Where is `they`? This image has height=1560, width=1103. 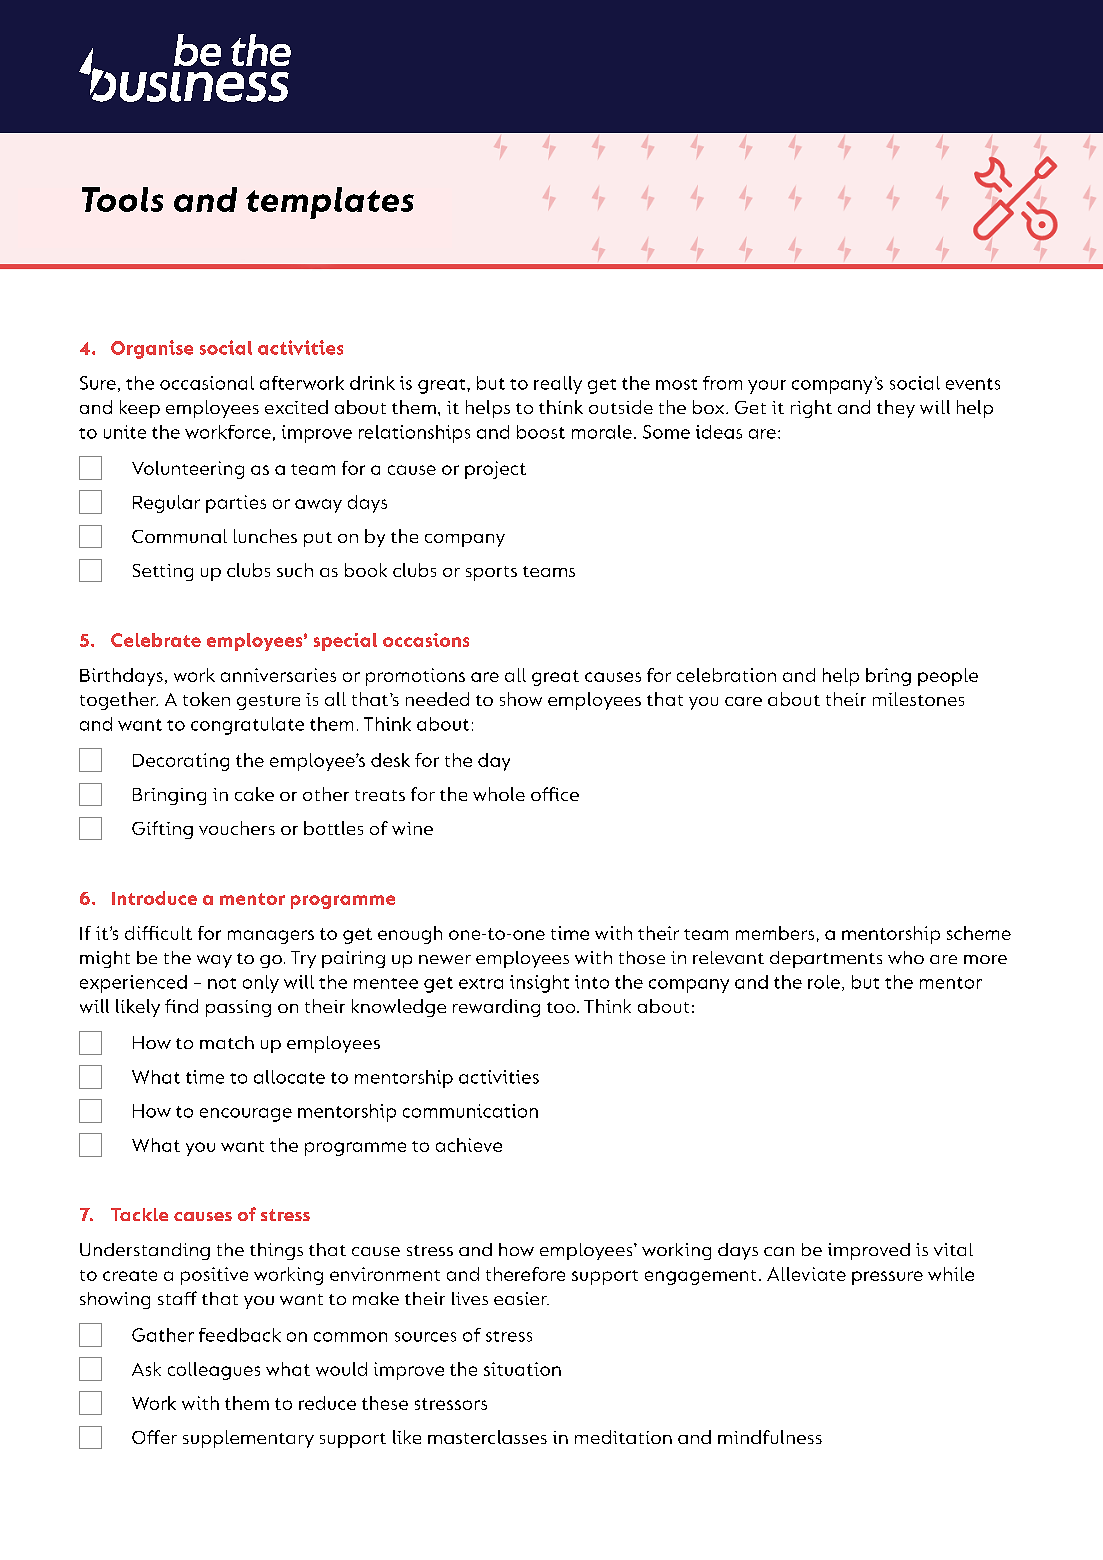 they is located at coordinates (896, 409).
